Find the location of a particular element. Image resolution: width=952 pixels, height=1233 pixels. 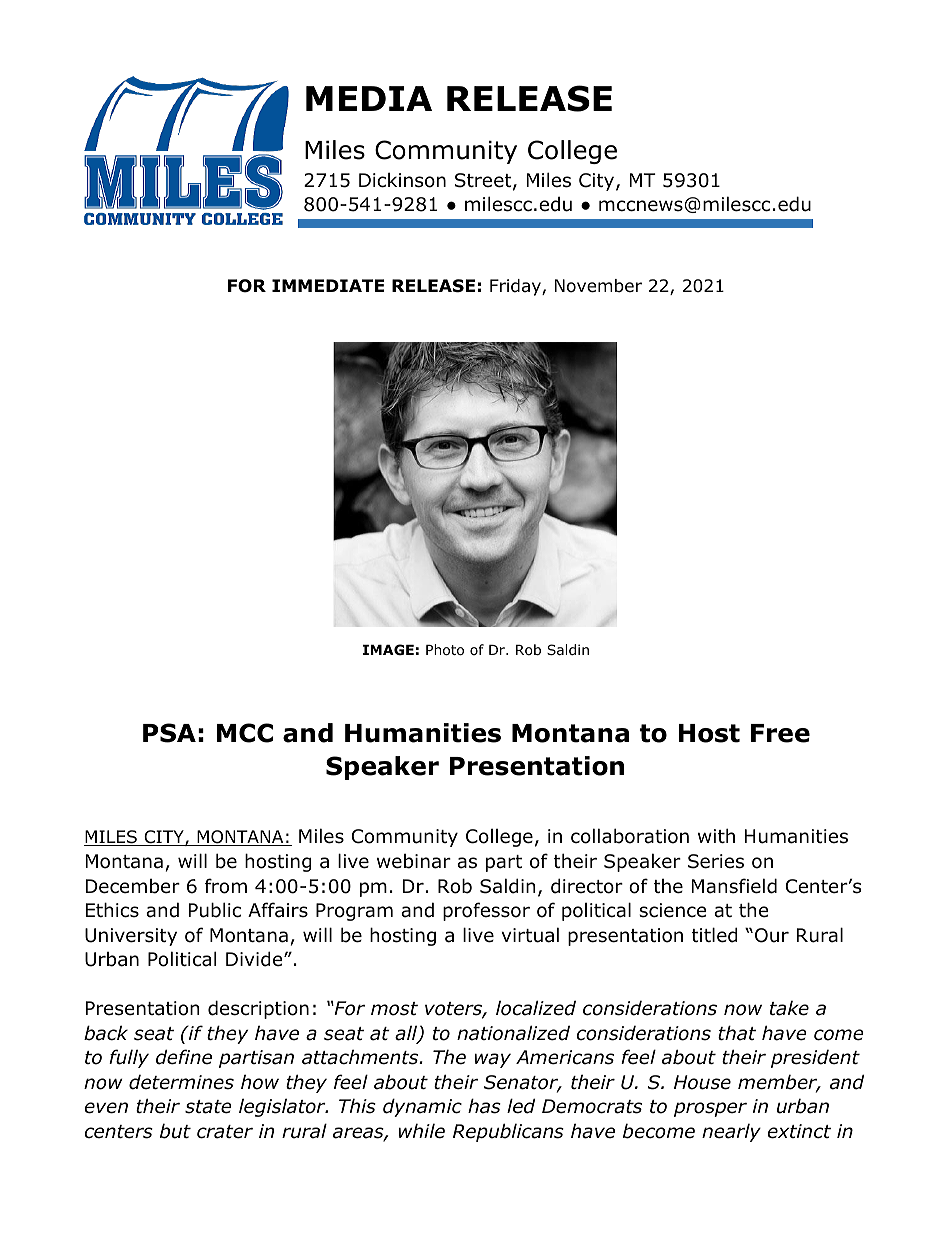

state is located at coordinates (208, 1107).
